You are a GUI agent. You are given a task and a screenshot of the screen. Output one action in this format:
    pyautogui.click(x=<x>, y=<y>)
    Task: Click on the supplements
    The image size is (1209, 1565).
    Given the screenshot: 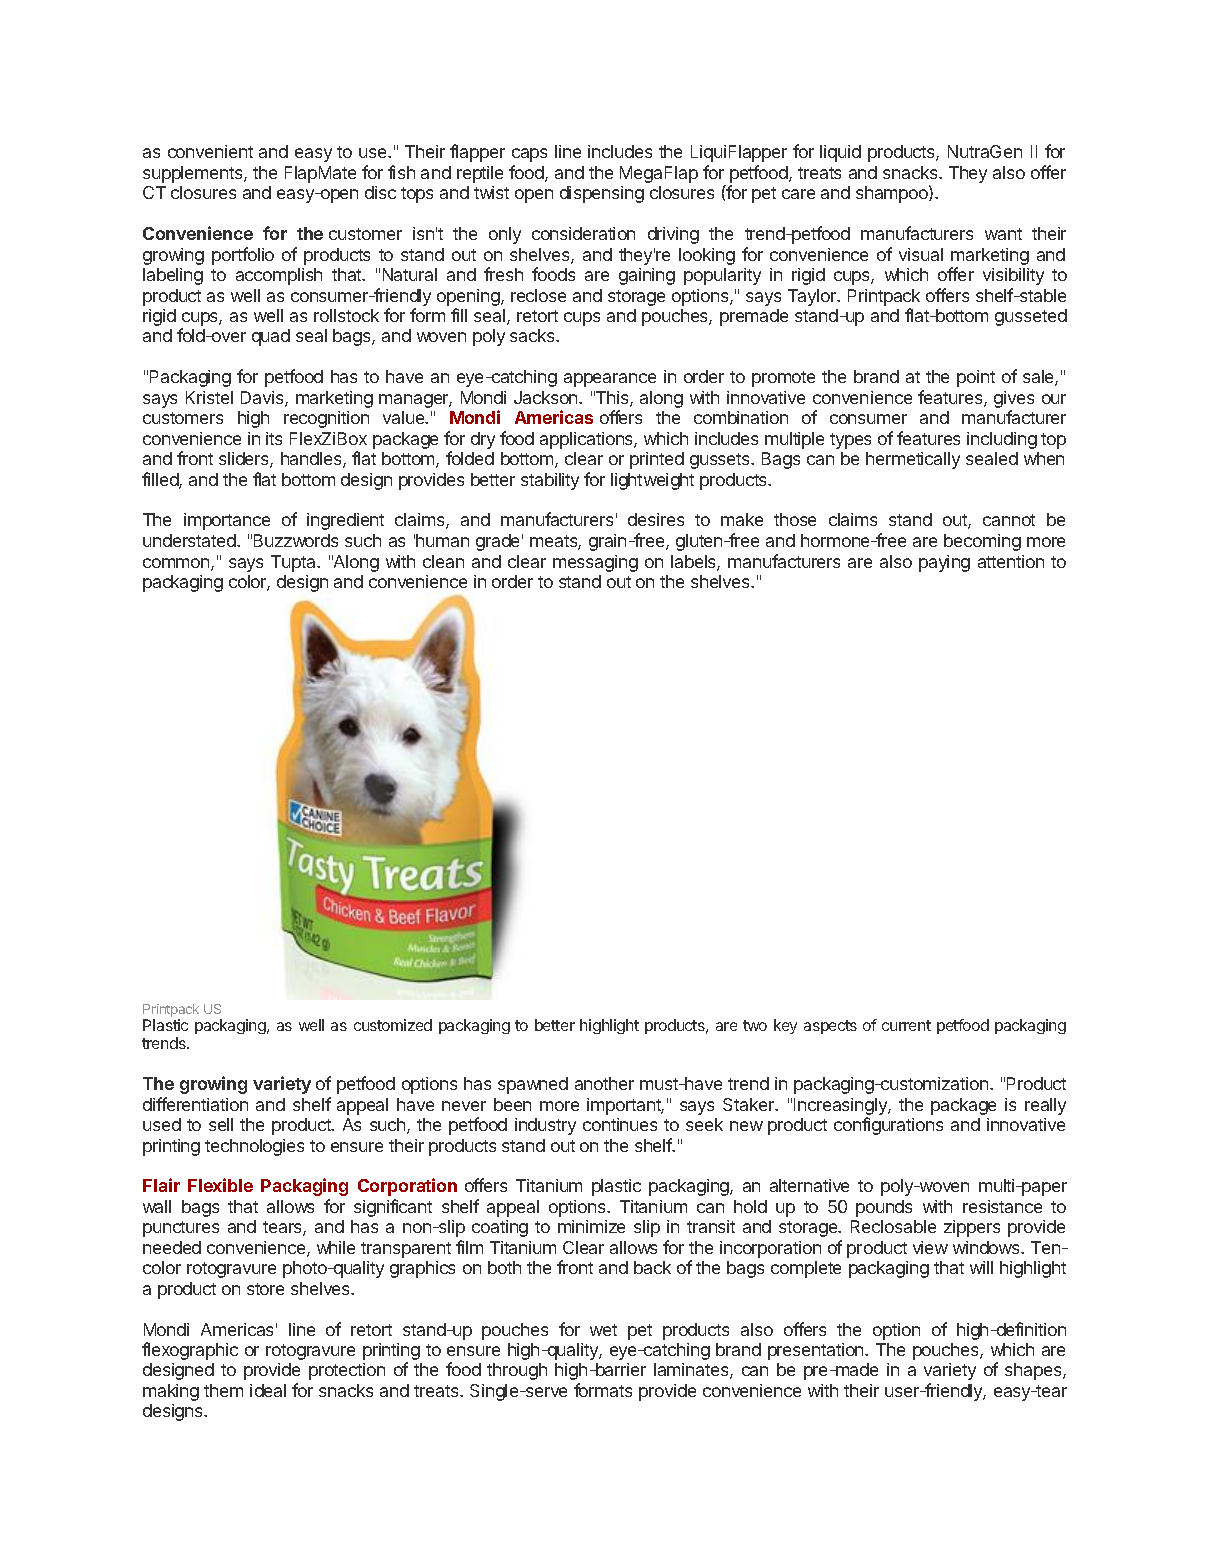 What is the action you would take?
    pyautogui.click(x=194, y=174)
